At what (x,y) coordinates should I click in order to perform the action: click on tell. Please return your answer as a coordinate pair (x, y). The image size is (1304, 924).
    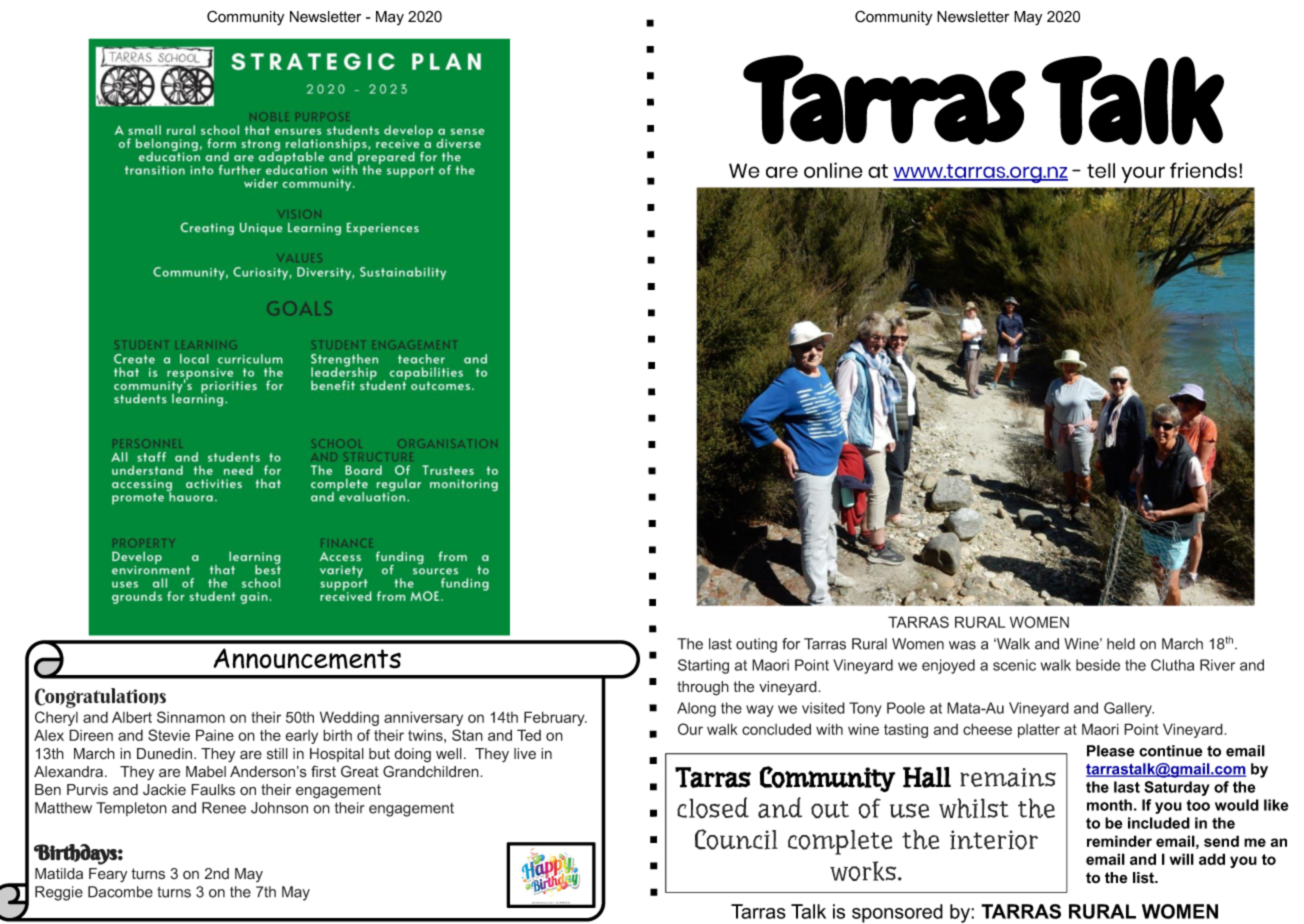
    Looking at the image, I should click on (1101, 170).
